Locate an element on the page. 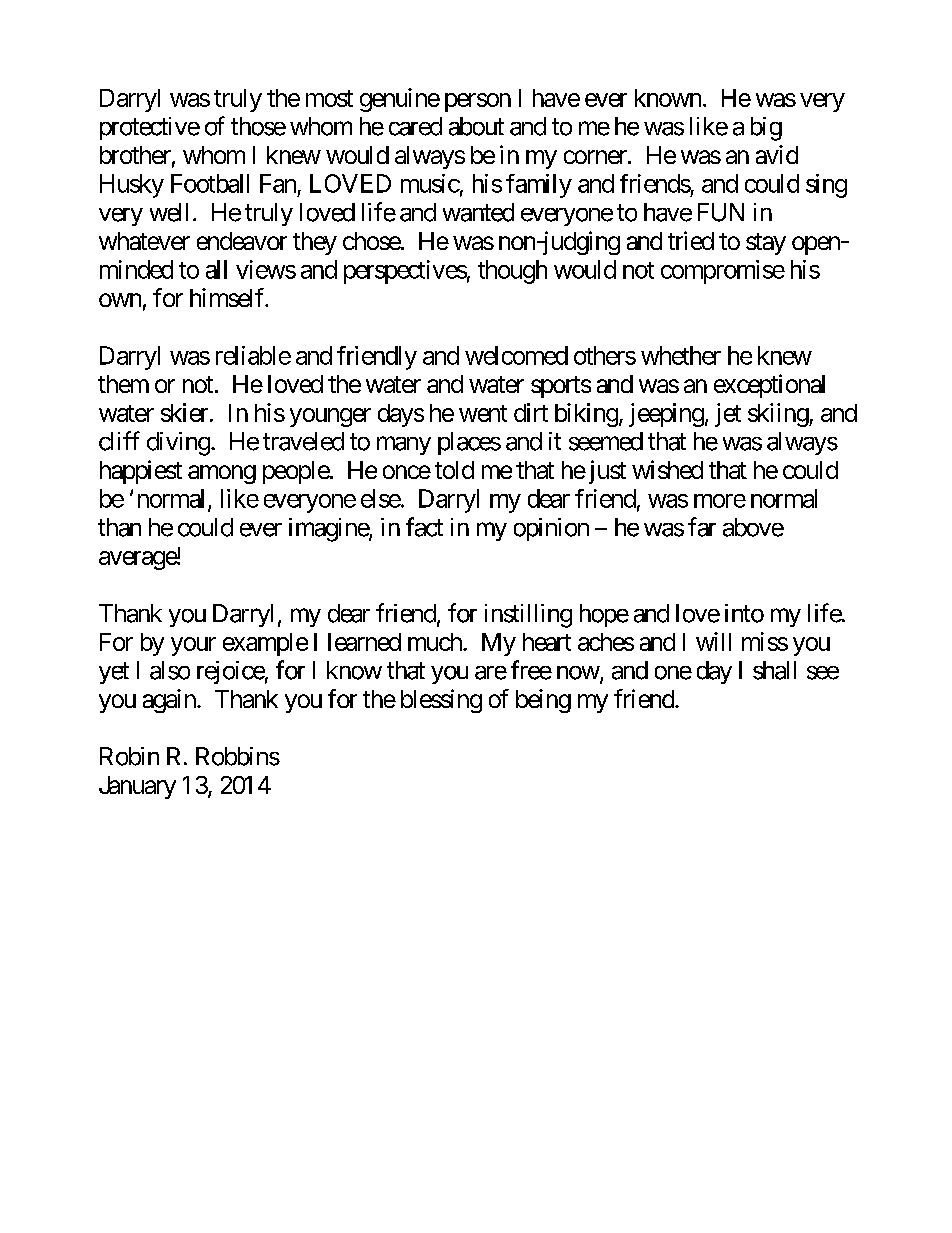 The image size is (952, 1233). Robin is located at coordinates (129, 756).
